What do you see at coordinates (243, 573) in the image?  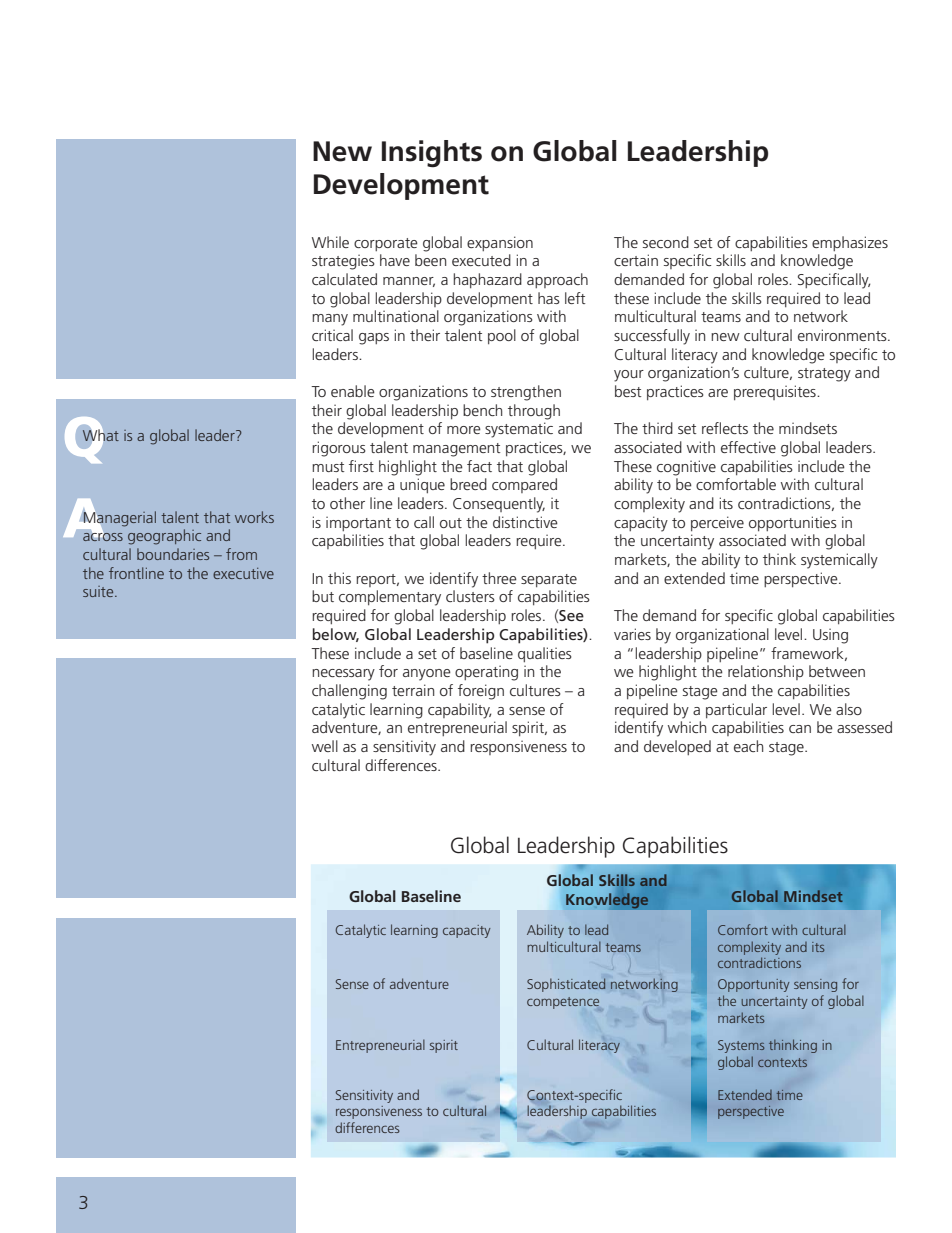 I see `executive` at bounding box center [243, 573].
